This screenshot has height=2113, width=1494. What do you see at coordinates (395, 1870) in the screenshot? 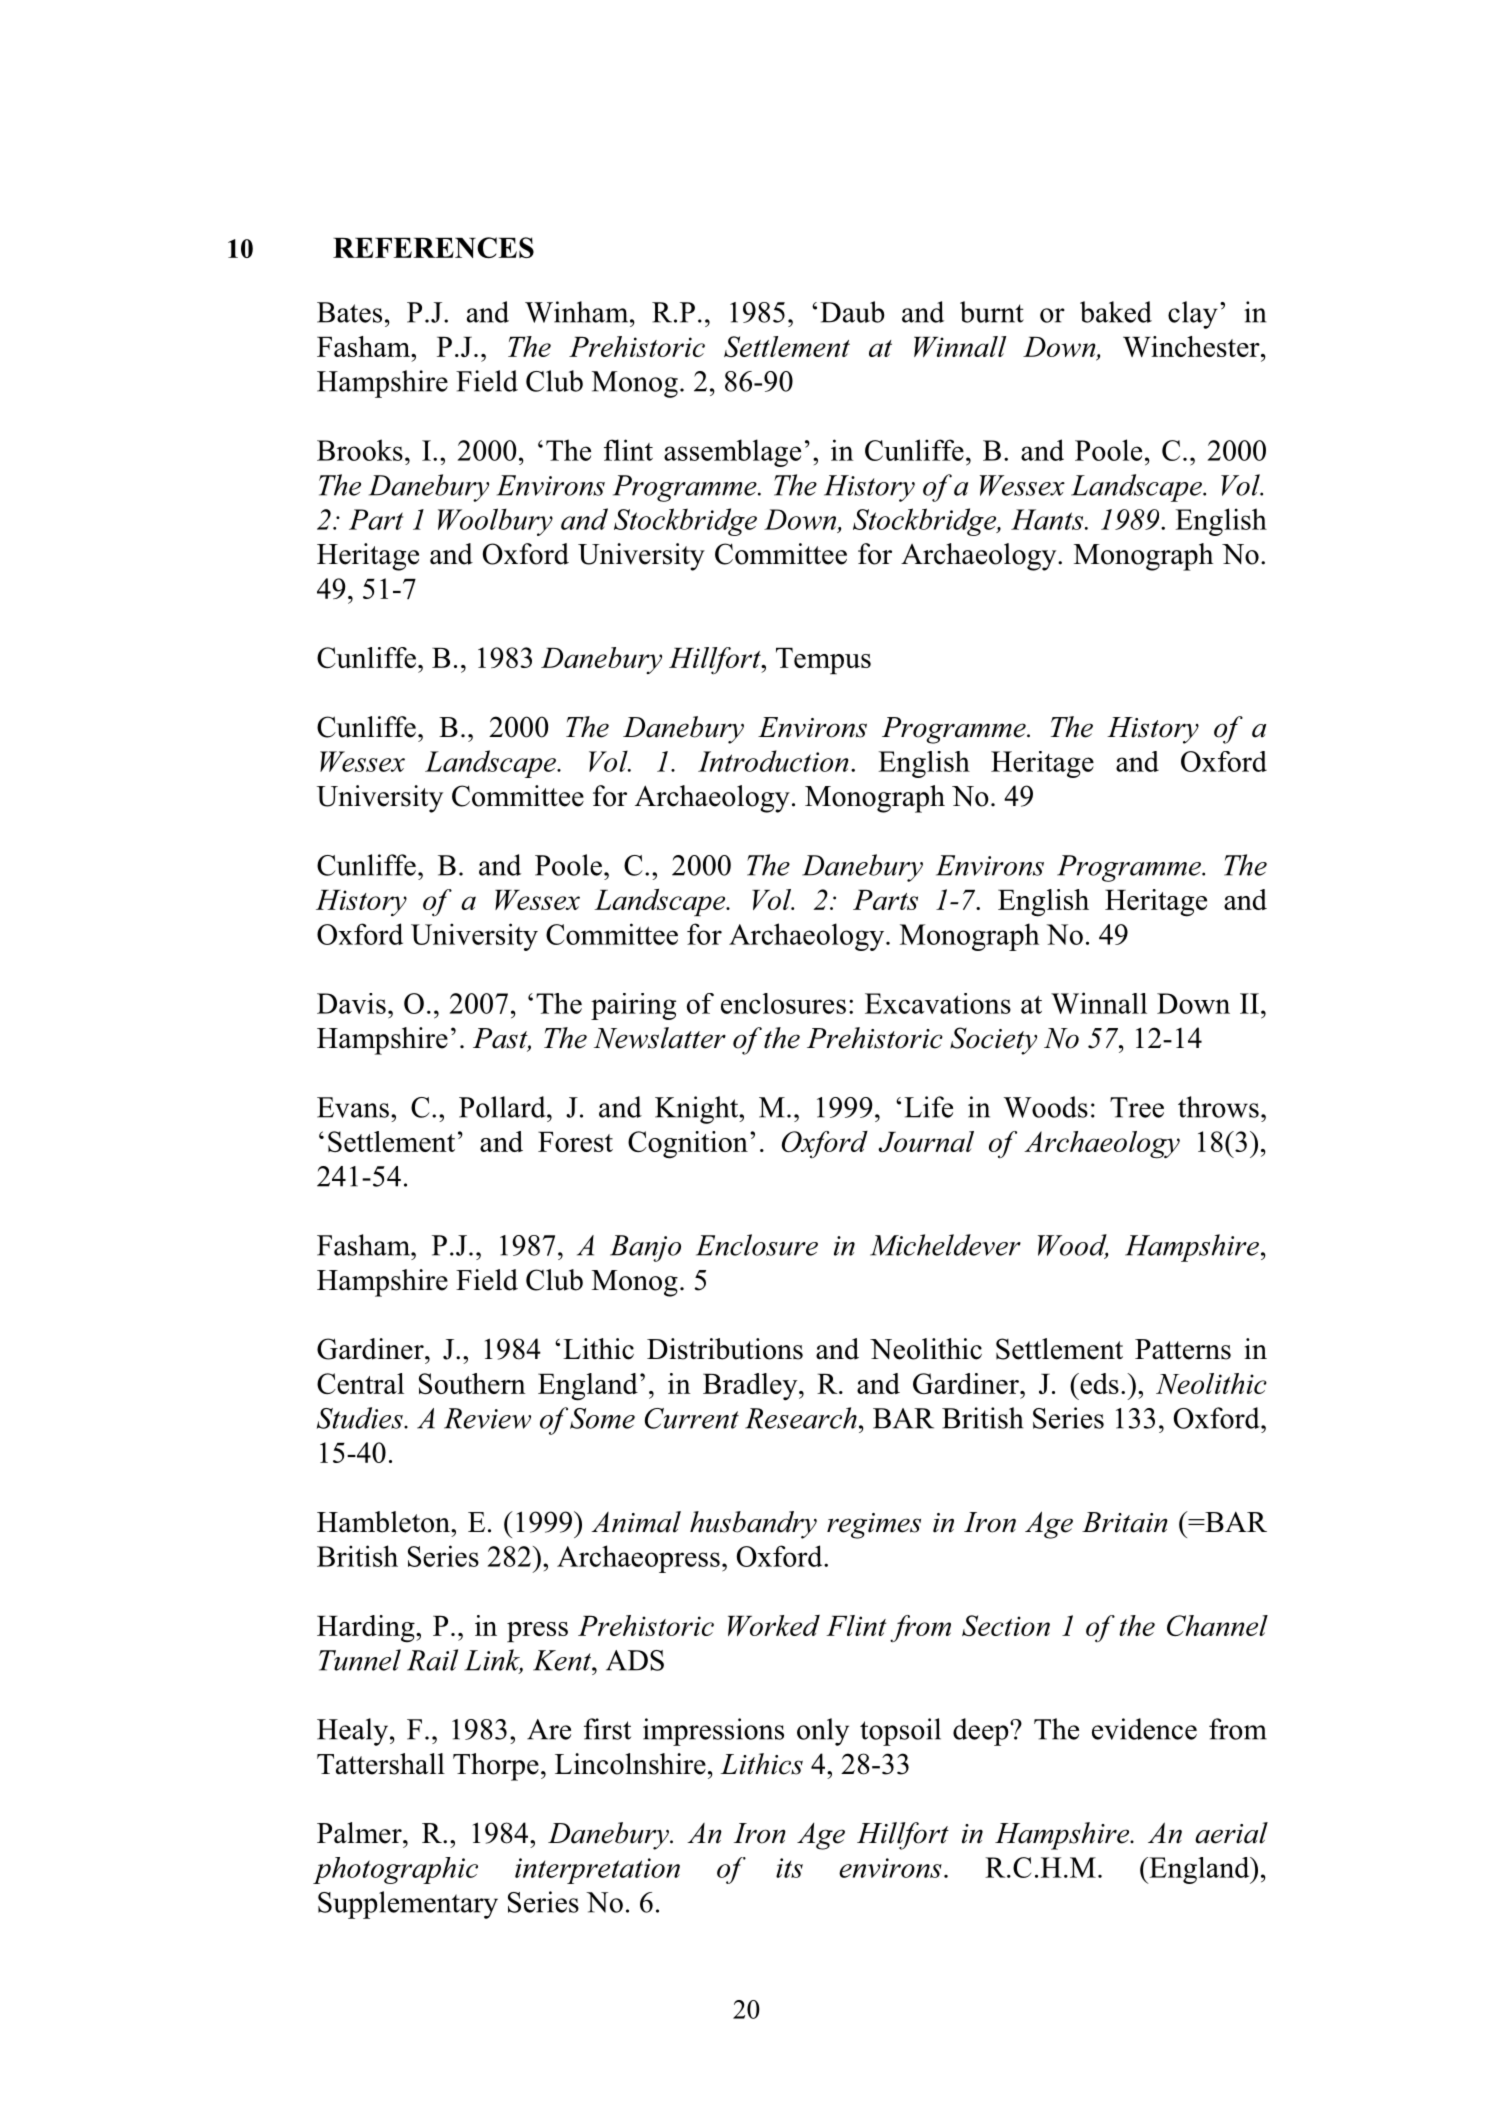
I see `photographic` at bounding box center [395, 1870].
